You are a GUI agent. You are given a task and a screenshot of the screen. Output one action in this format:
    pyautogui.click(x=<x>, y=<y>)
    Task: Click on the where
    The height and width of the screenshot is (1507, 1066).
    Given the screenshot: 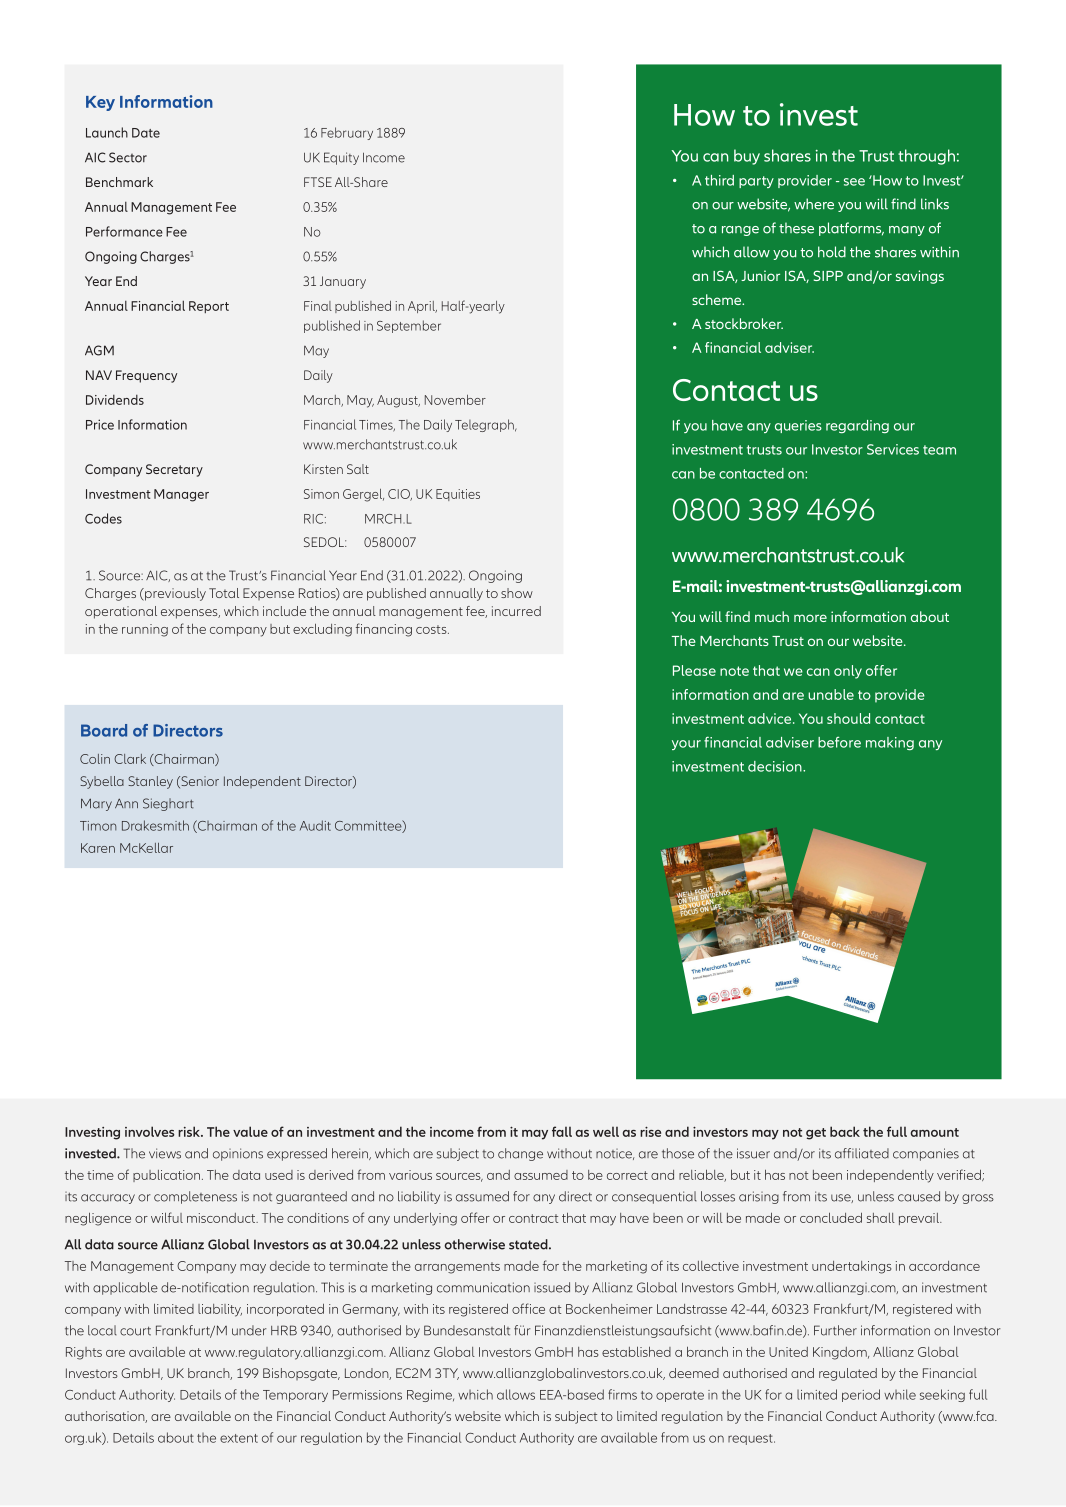 What is the action you would take?
    pyautogui.click(x=814, y=204)
